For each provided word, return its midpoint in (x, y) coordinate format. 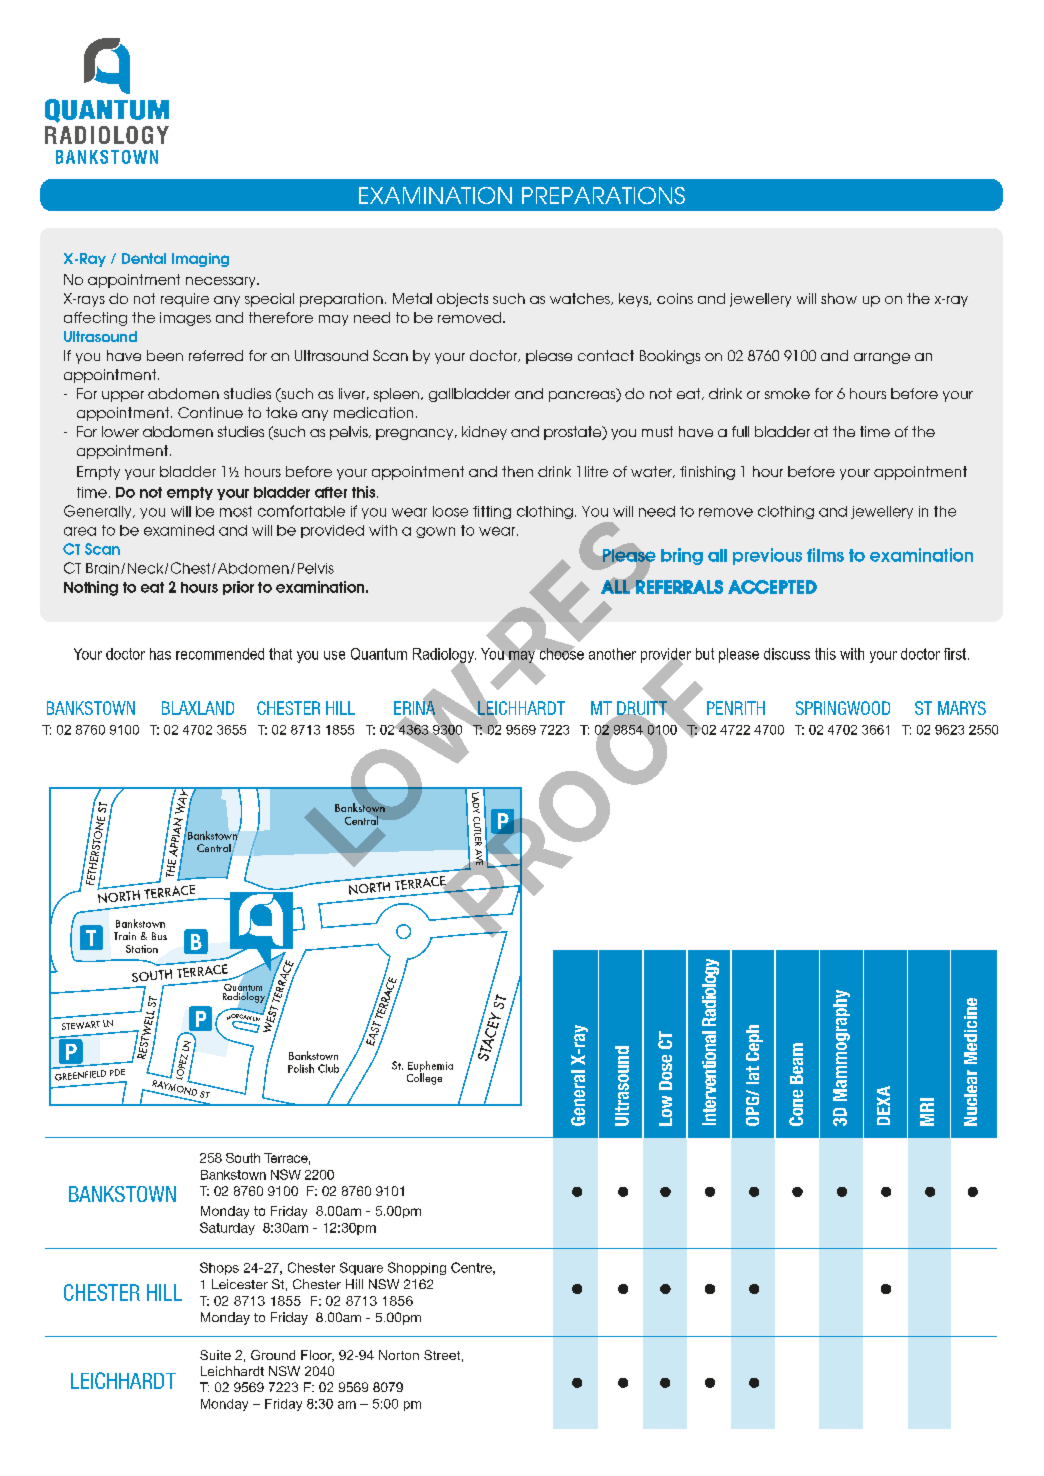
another (612, 654)
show (839, 298)
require (185, 300)
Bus (159, 936)
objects (462, 300)
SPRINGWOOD (843, 708)
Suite (215, 1355)
